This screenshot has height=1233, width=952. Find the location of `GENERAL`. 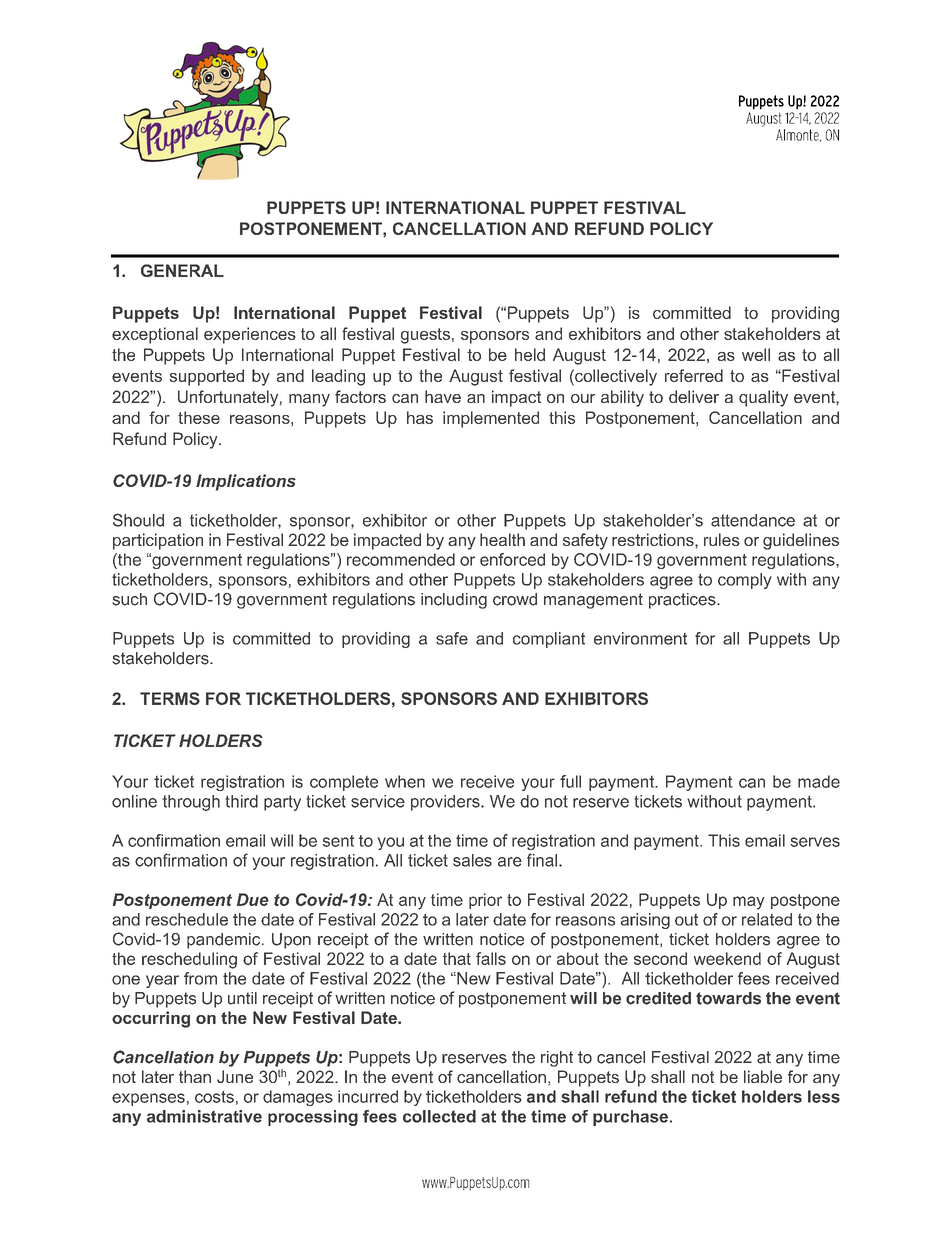

GENERAL is located at coordinates (182, 270).
